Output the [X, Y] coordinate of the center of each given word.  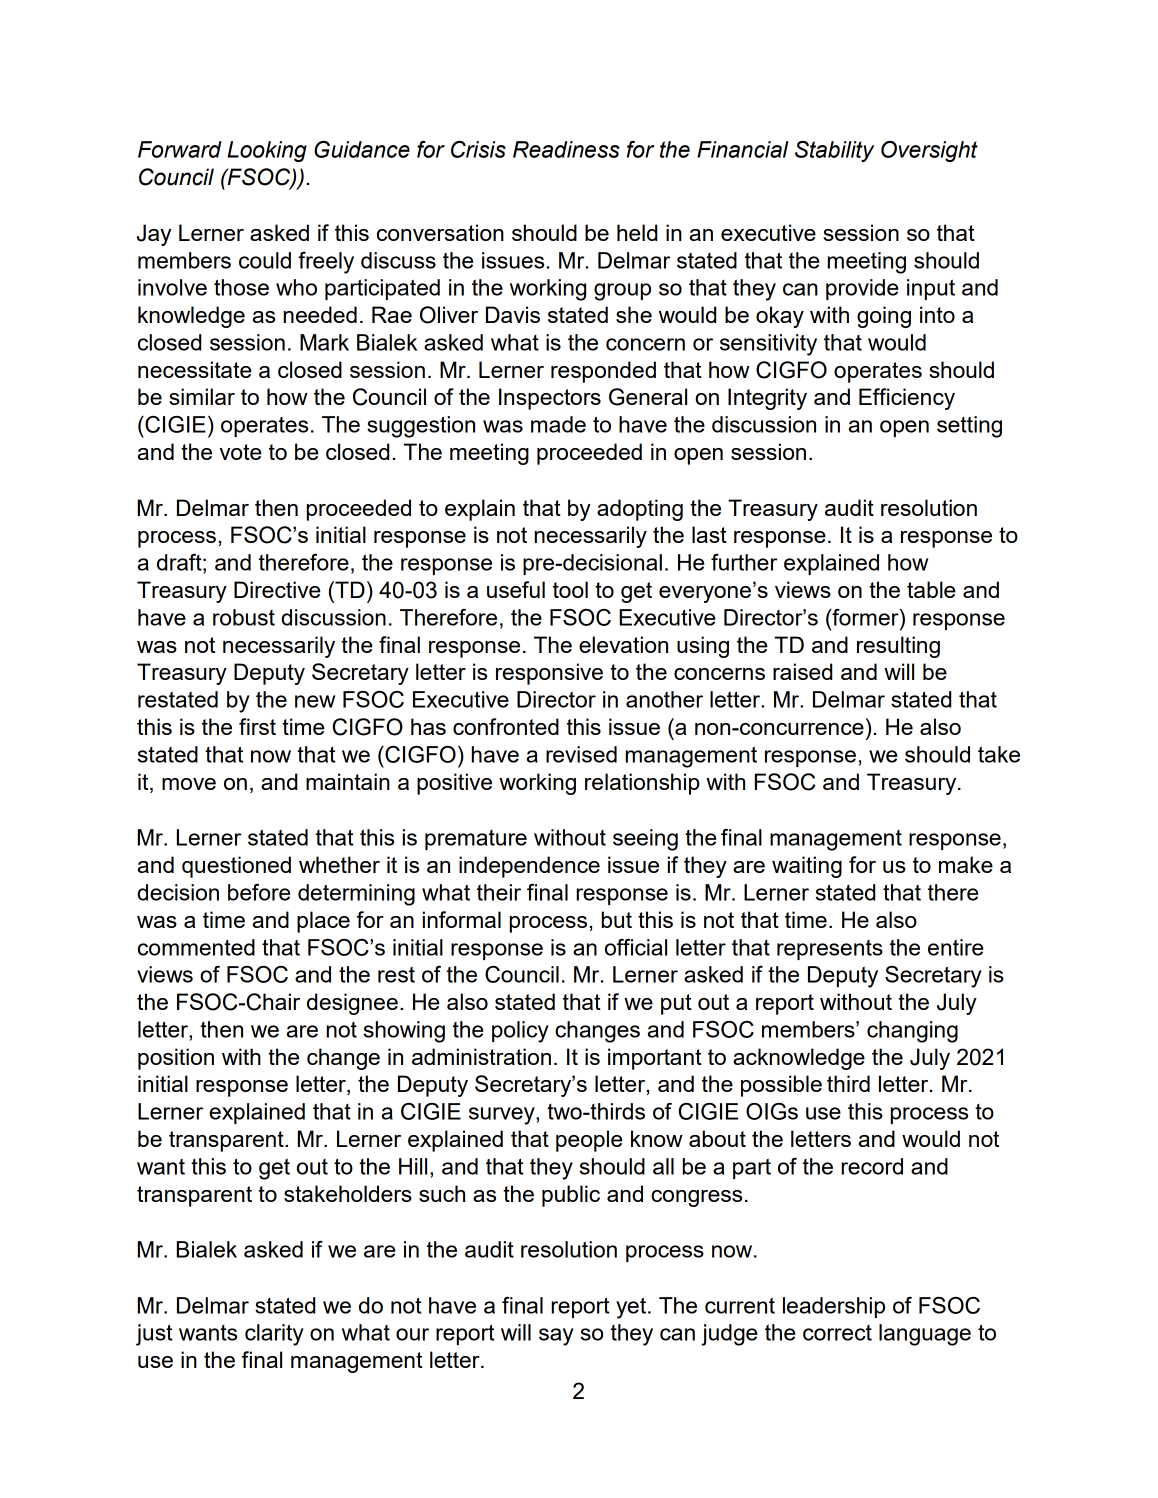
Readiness [566, 149]
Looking [267, 151]
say [556, 1337]
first [257, 726]
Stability [834, 151]
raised [802, 671]
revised [581, 754]
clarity [274, 1335]
